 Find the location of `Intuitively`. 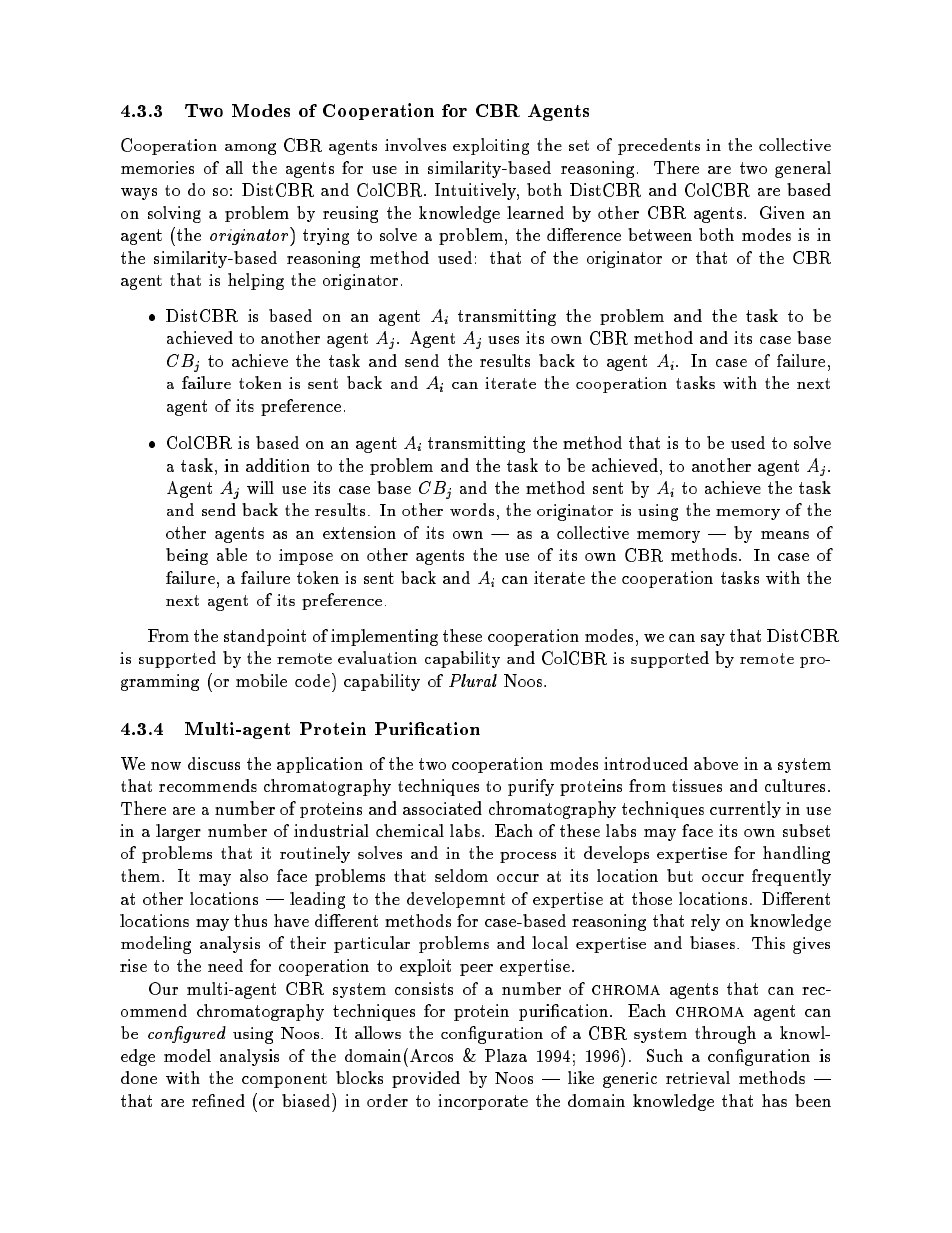

Intuitively is located at coordinates (476, 191).
